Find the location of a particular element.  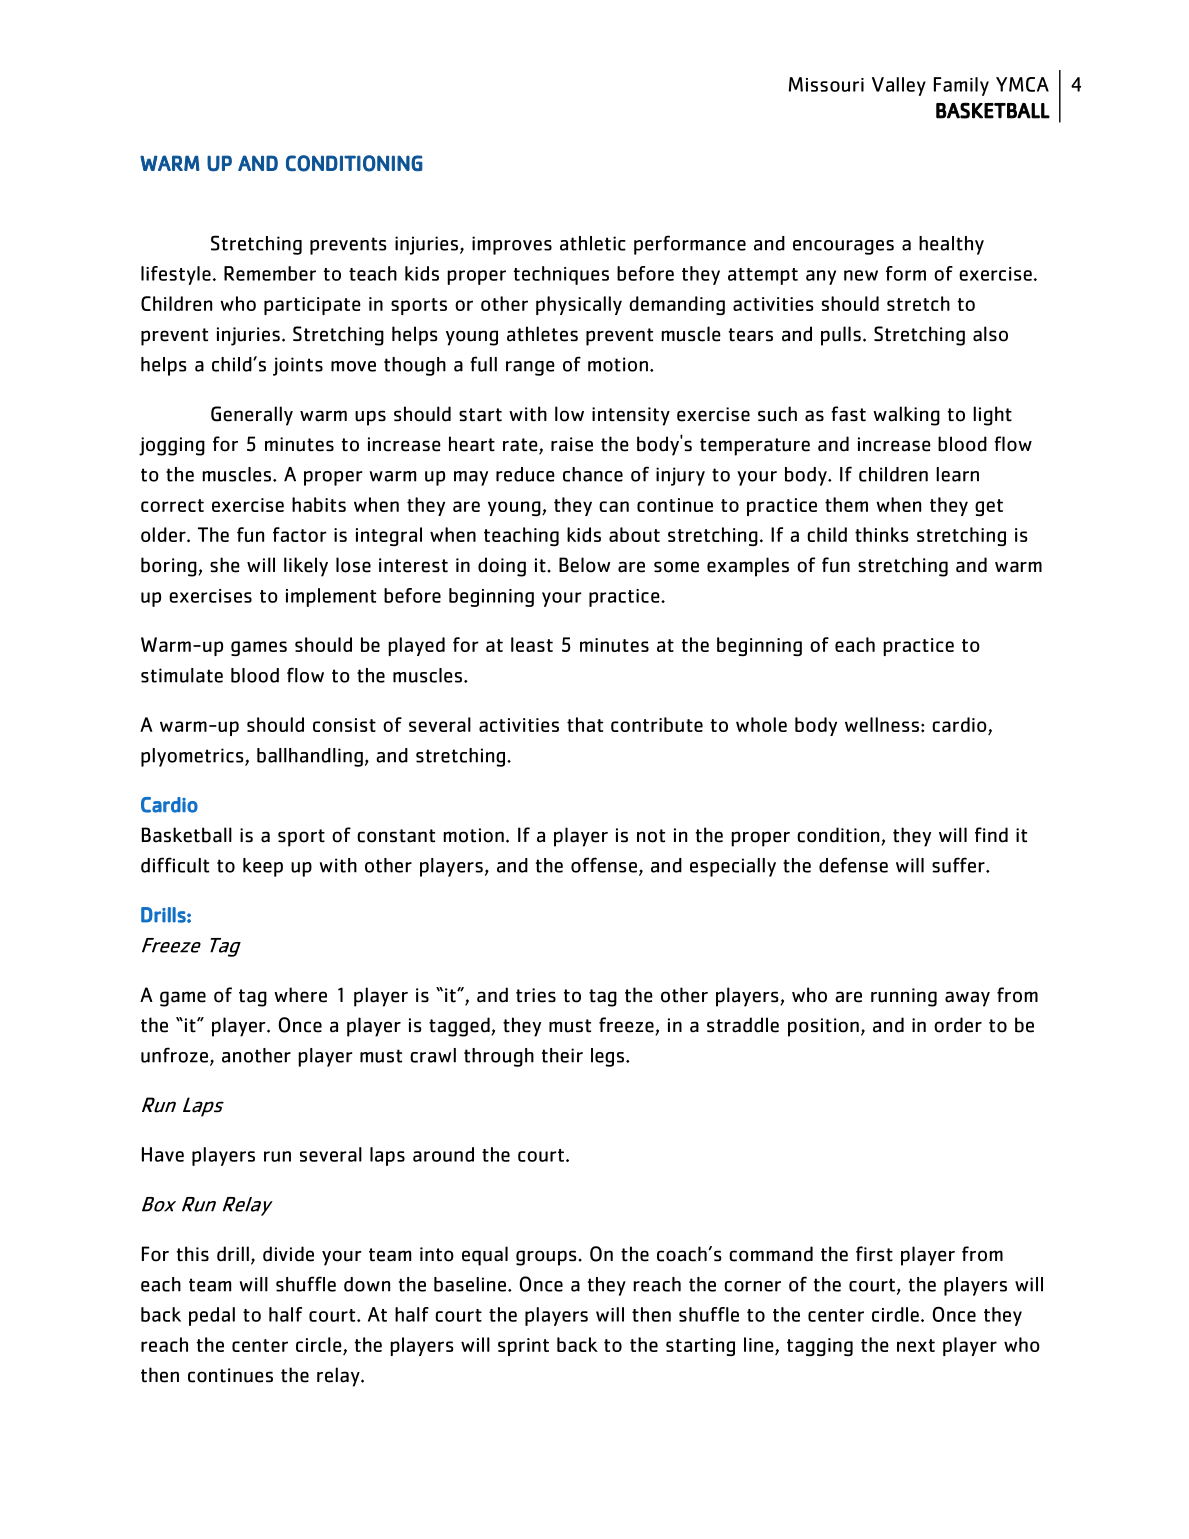

consist is located at coordinates (344, 725).
